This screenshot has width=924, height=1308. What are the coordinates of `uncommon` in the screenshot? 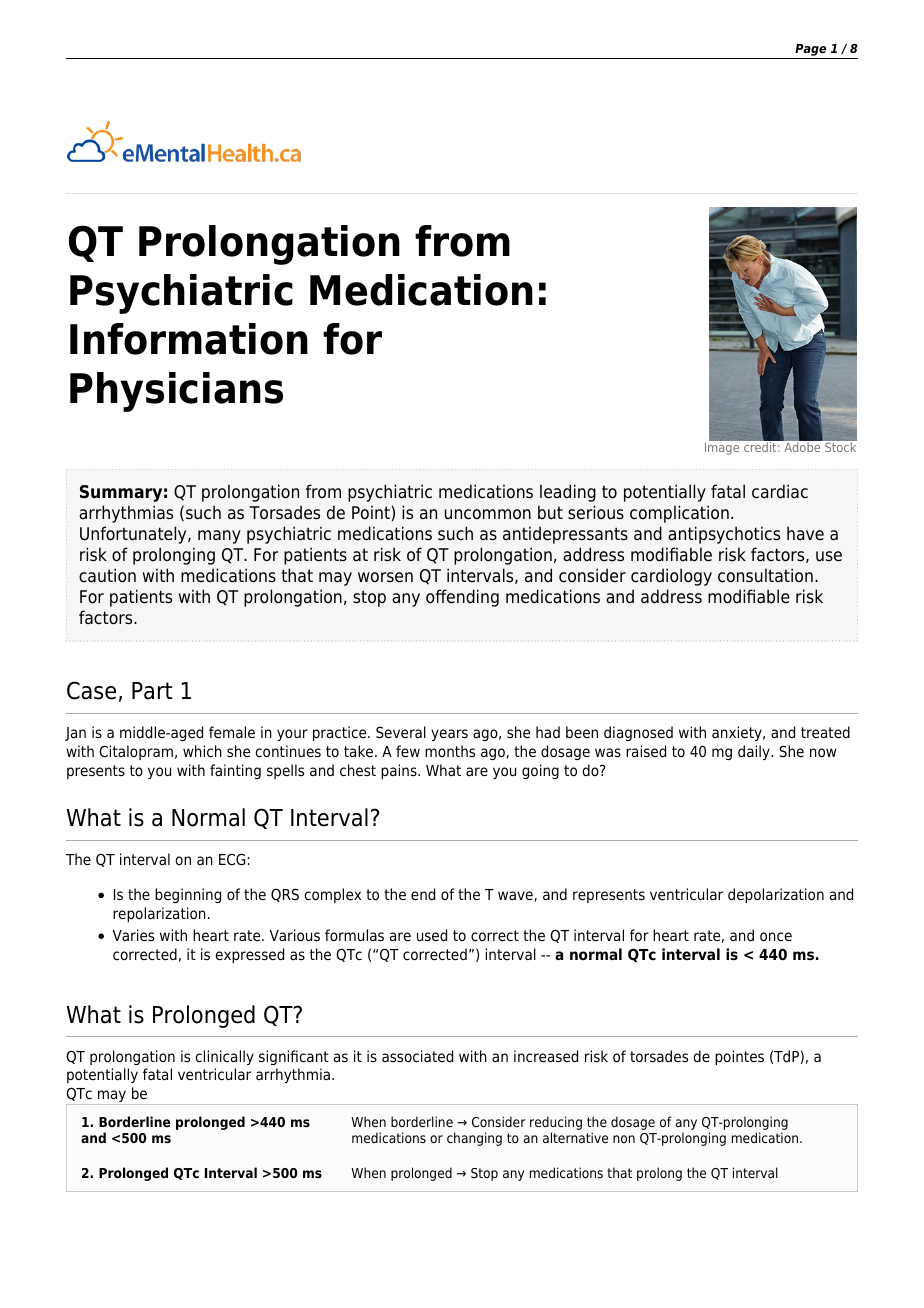 It's located at (488, 514).
